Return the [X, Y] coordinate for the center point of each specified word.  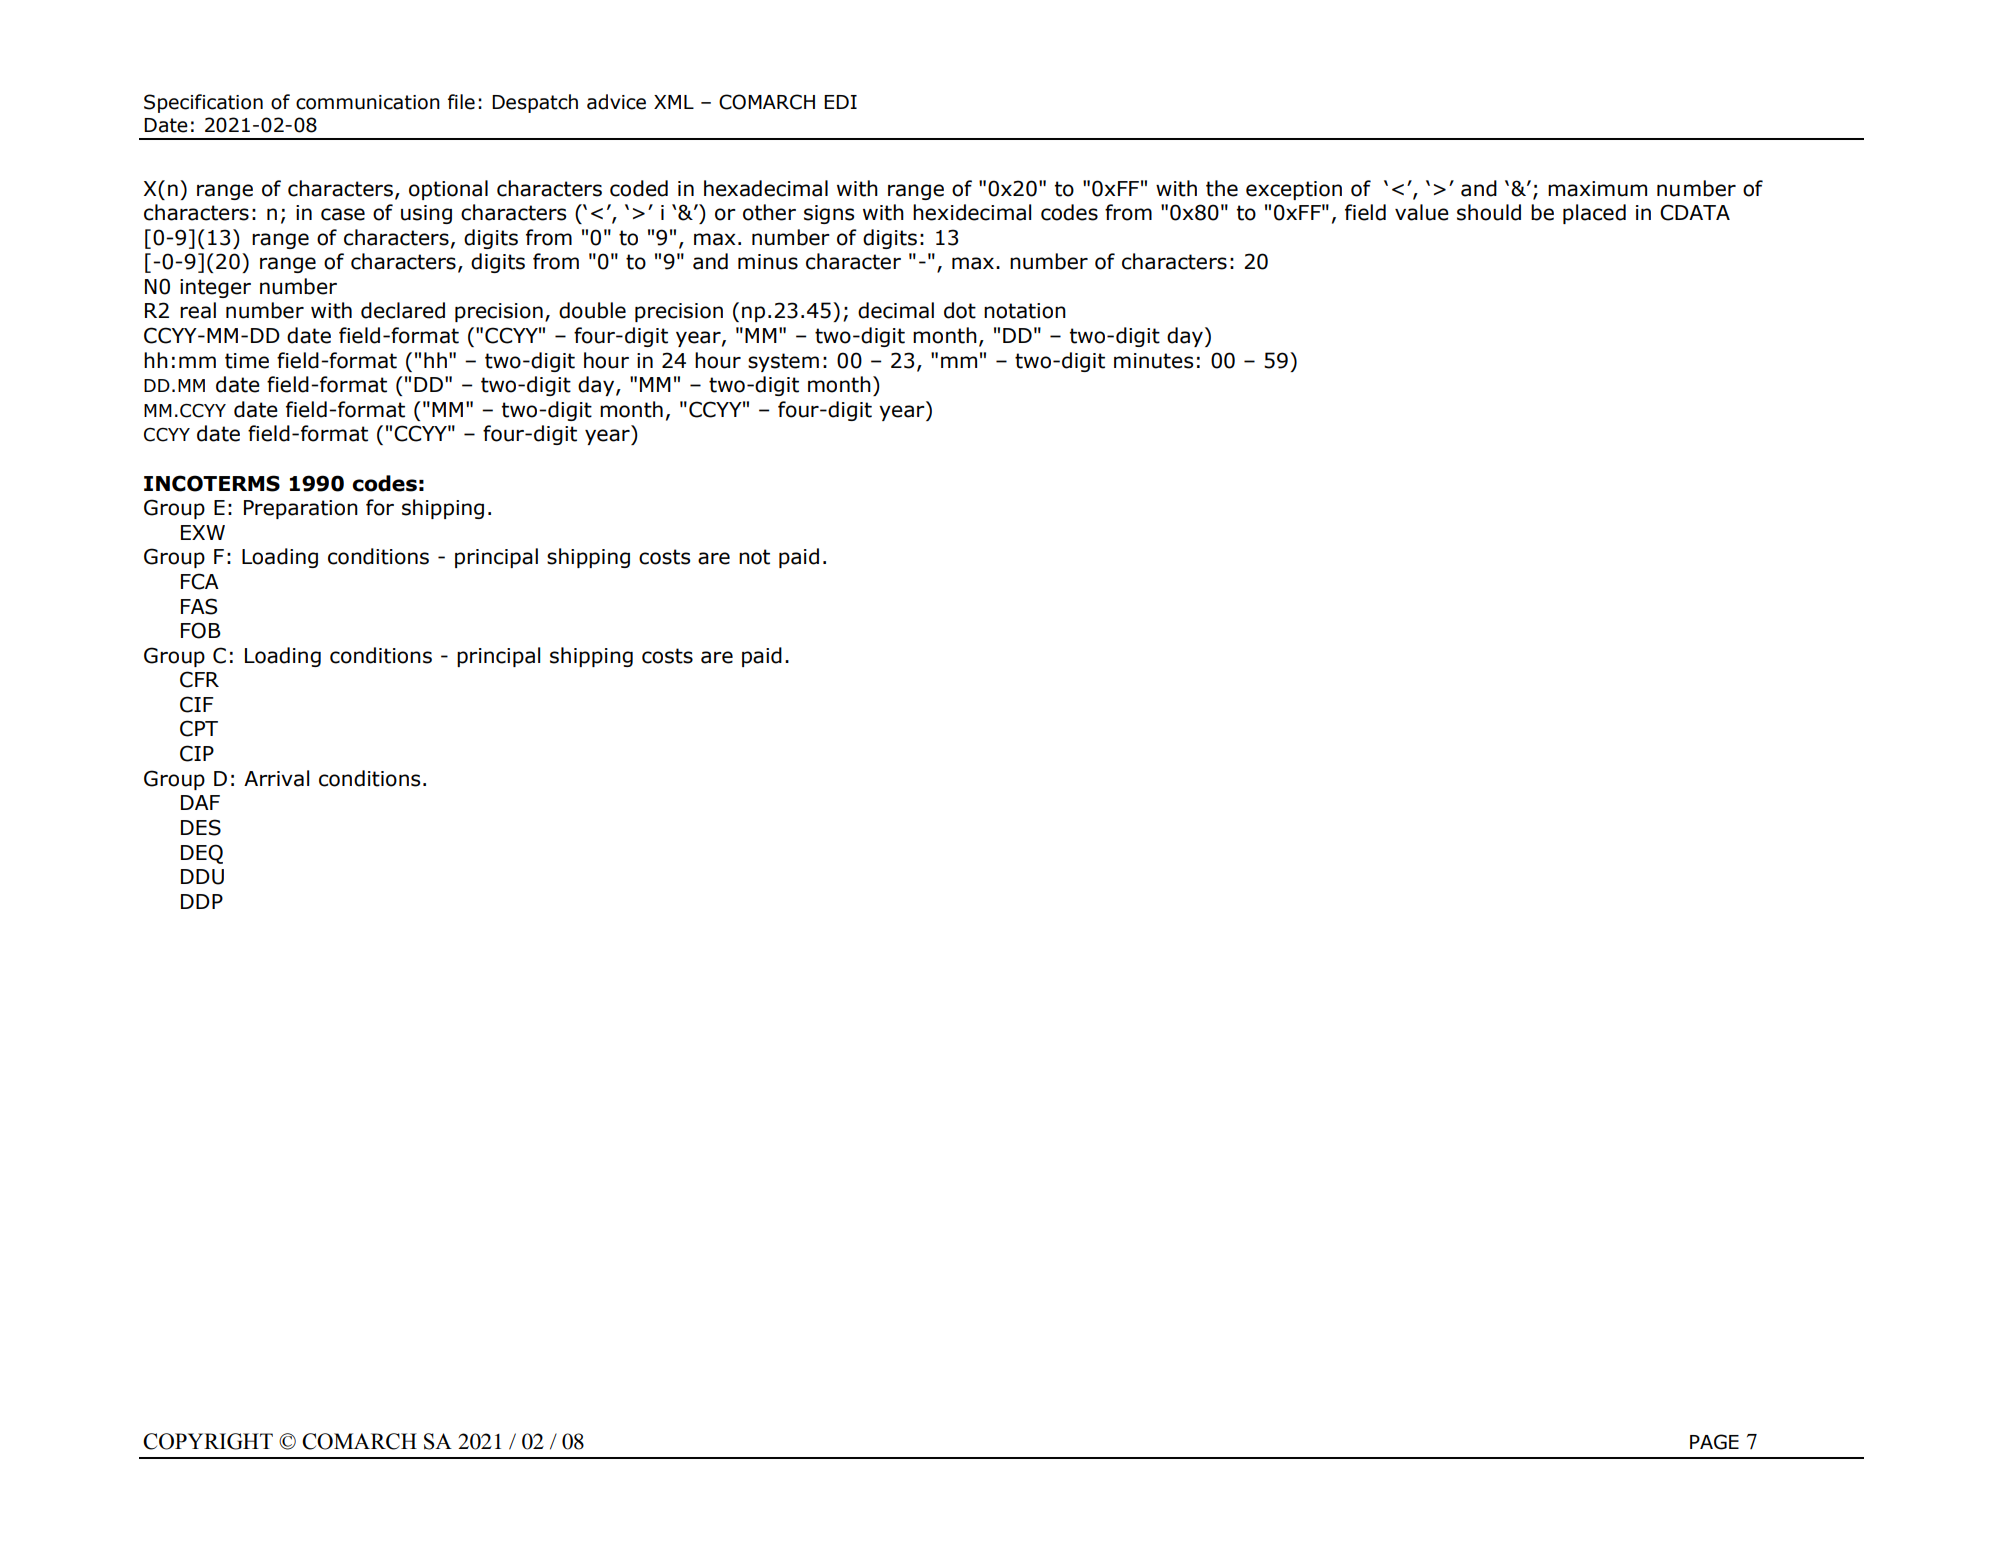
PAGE [1714, 1442]
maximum [1597, 189]
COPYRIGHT [208, 1441]
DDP [202, 901]
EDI [840, 102]
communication [368, 102]
